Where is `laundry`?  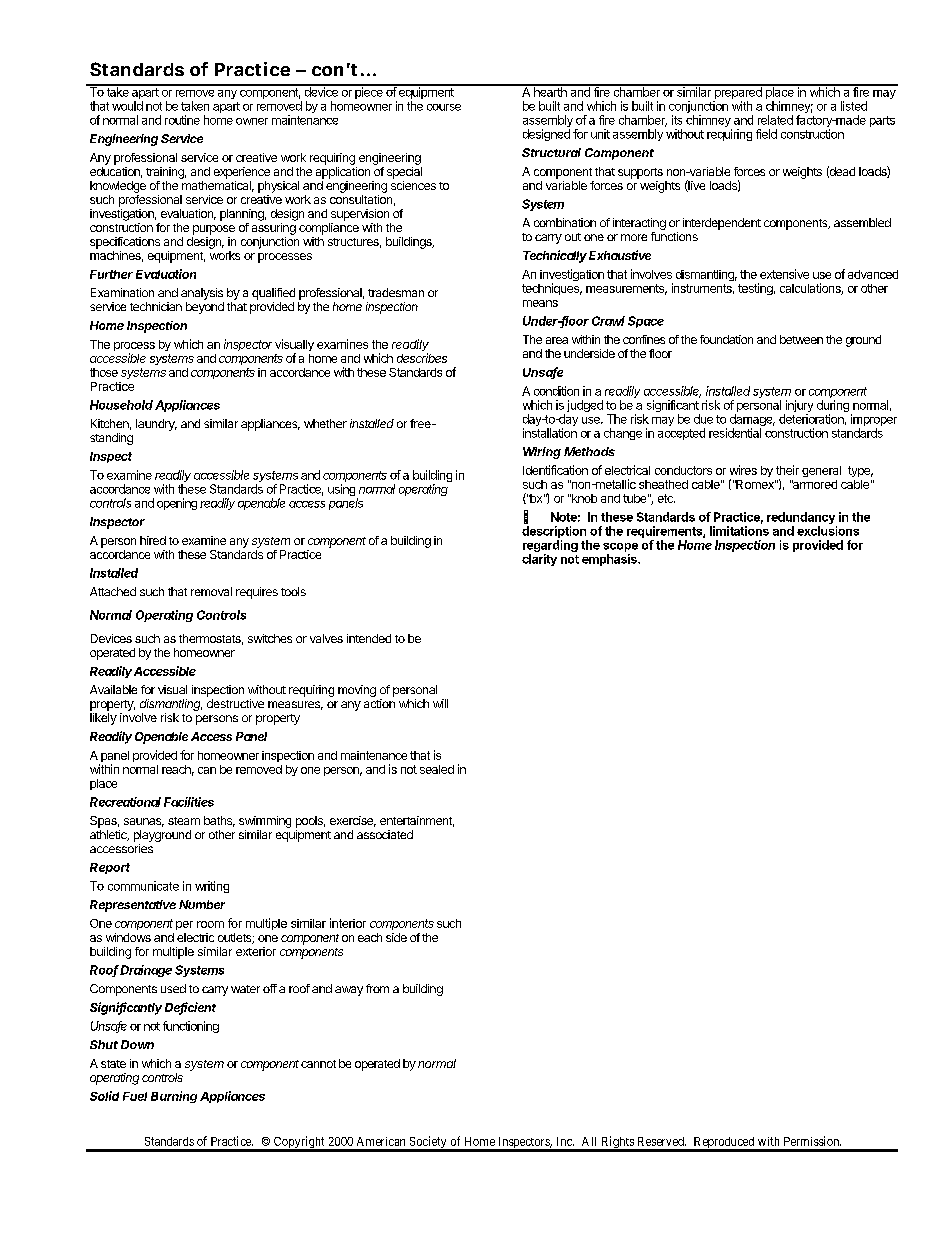
laundry is located at coordinates (156, 425).
